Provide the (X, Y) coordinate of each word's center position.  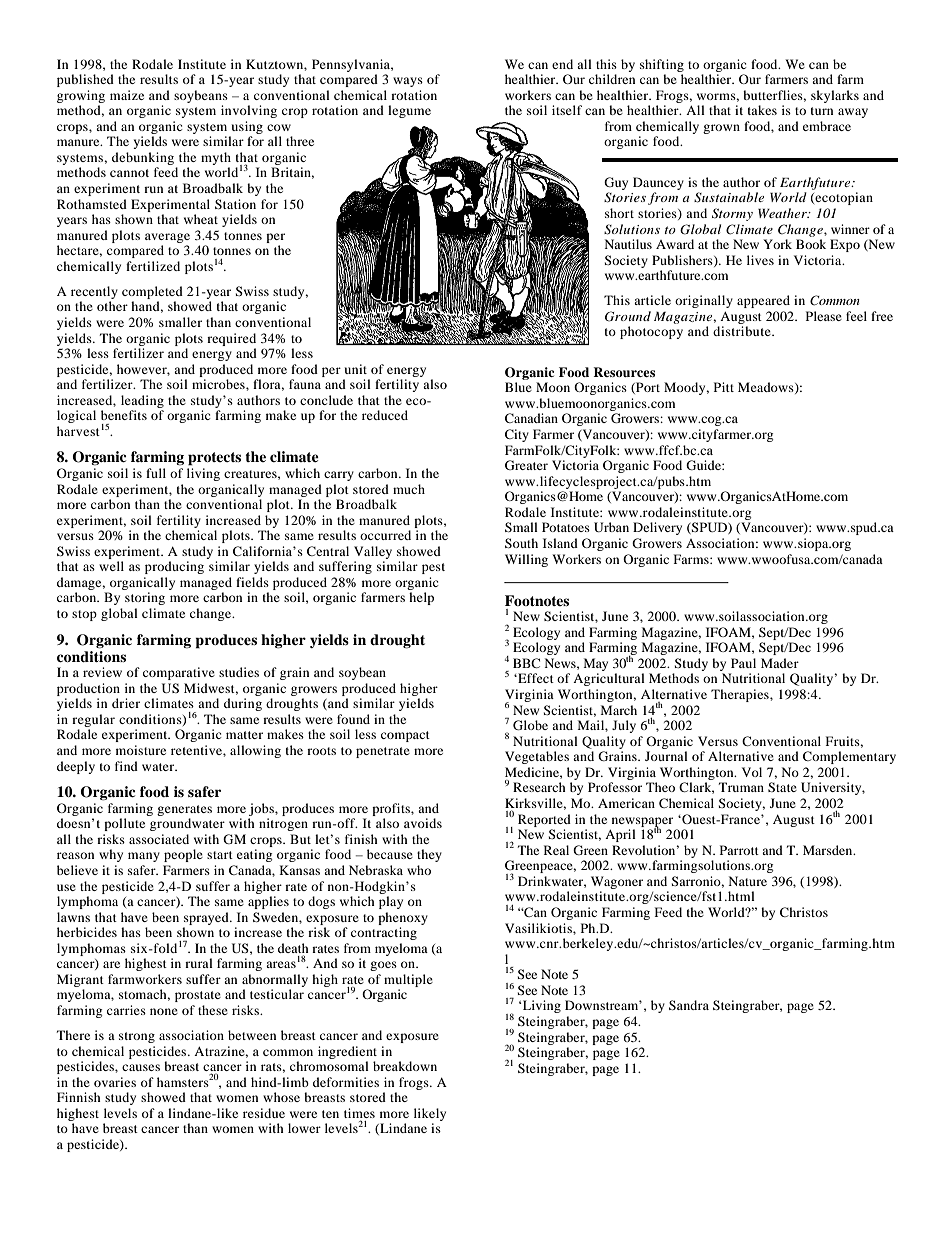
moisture (141, 750)
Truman (741, 787)
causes (141, 1067)
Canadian (531, 418)
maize (127, 95)
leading (142, 401)
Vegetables (537, 757)
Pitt (724, 387)
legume (409, 111)
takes (762, 110)
